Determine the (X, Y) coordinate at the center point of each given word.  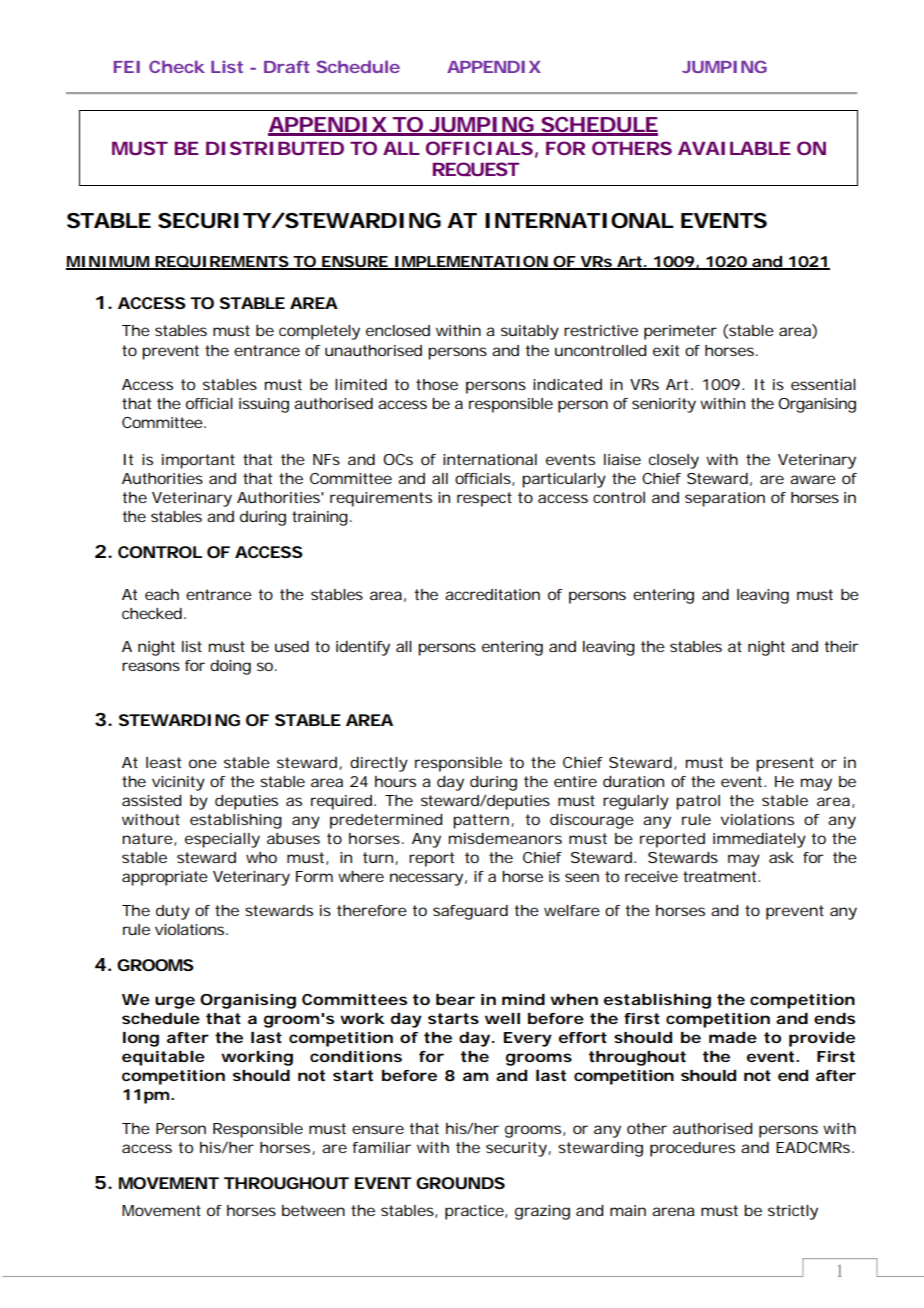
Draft (287, 67)
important (198, 461)
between (313, 1210)
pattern (481, 821)
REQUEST (476, 169)
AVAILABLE (734, 148)
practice (475, 1212)
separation (725, 499)
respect (484, 499)
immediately (759, 840)
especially (222, 840)
